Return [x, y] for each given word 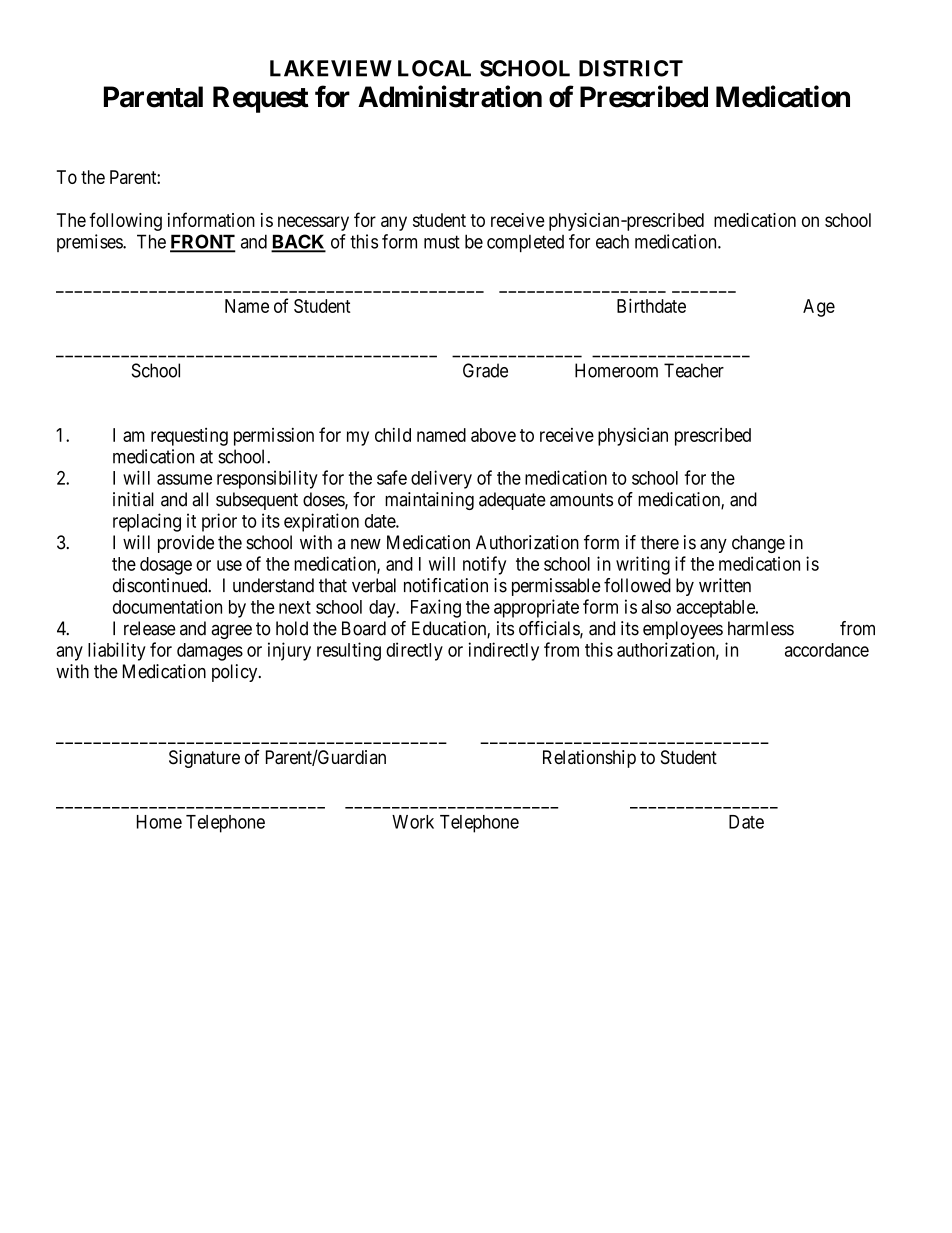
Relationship [589, 759]
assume [184, 479]
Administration [450, 96]
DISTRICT [631, 68]
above [493, 435]
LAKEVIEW [331, 68]
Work [413, 822]
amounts [581, 500]
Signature [204, 759]
